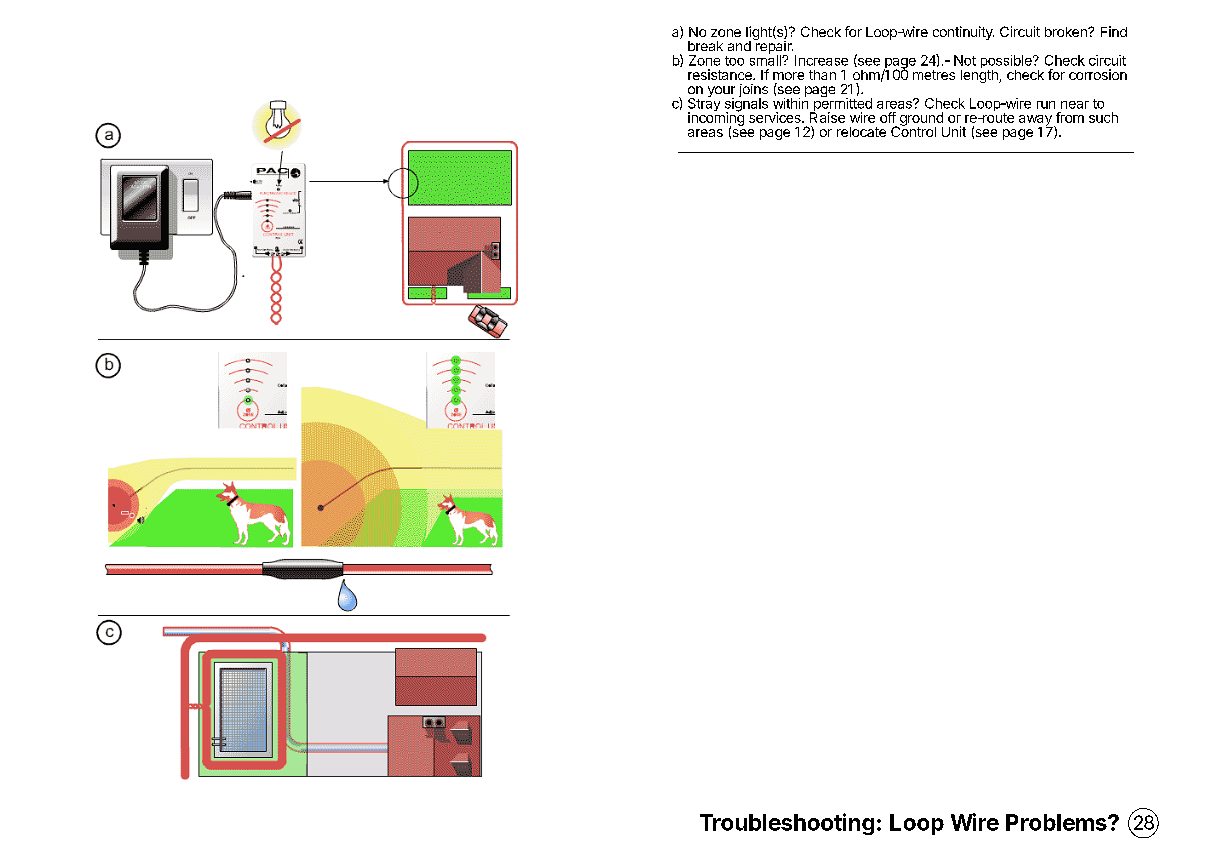  I want to click on Troubleshooting, so click(787, 824).
